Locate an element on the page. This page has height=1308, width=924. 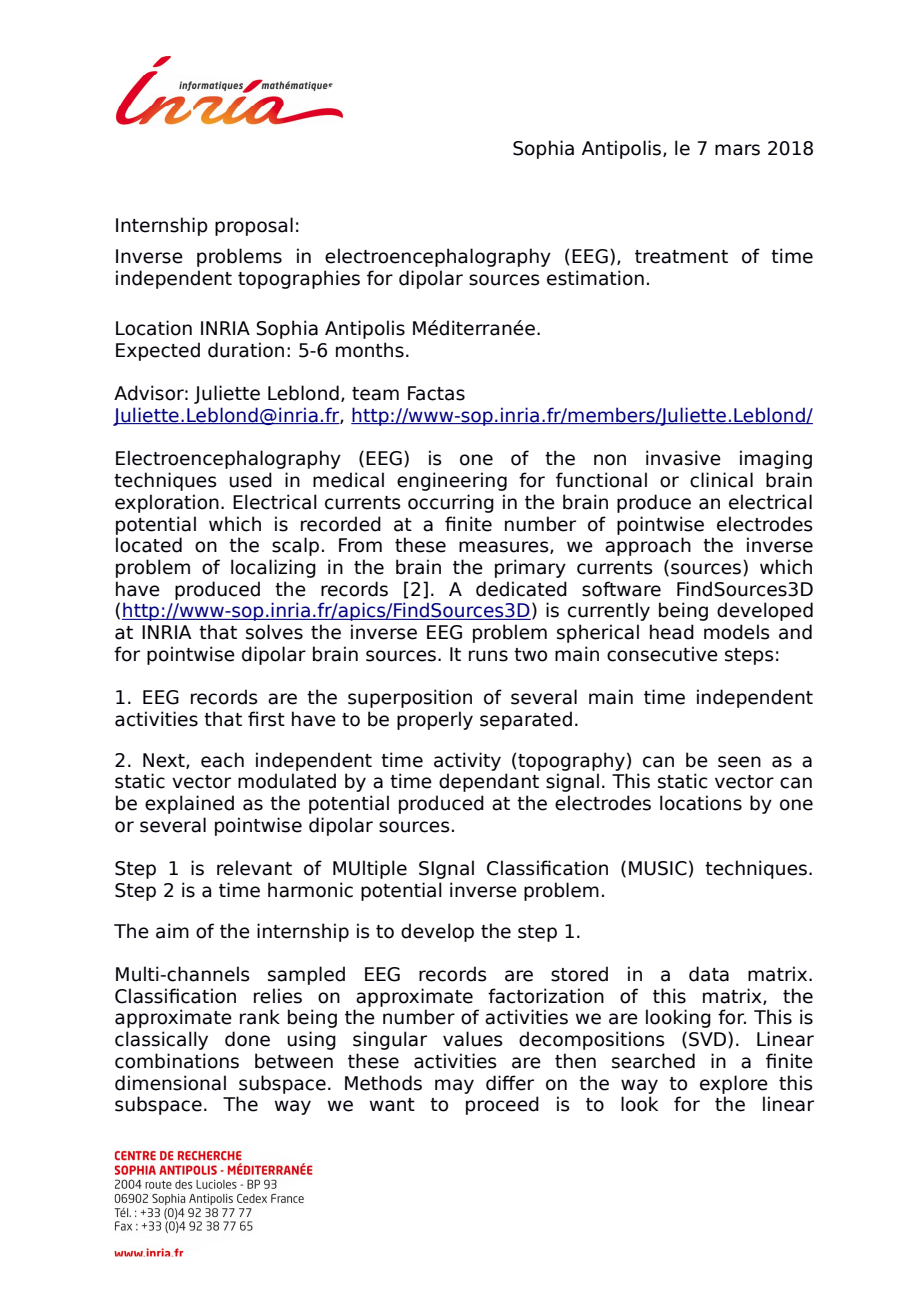
each is located at coordinates (222, 760).
